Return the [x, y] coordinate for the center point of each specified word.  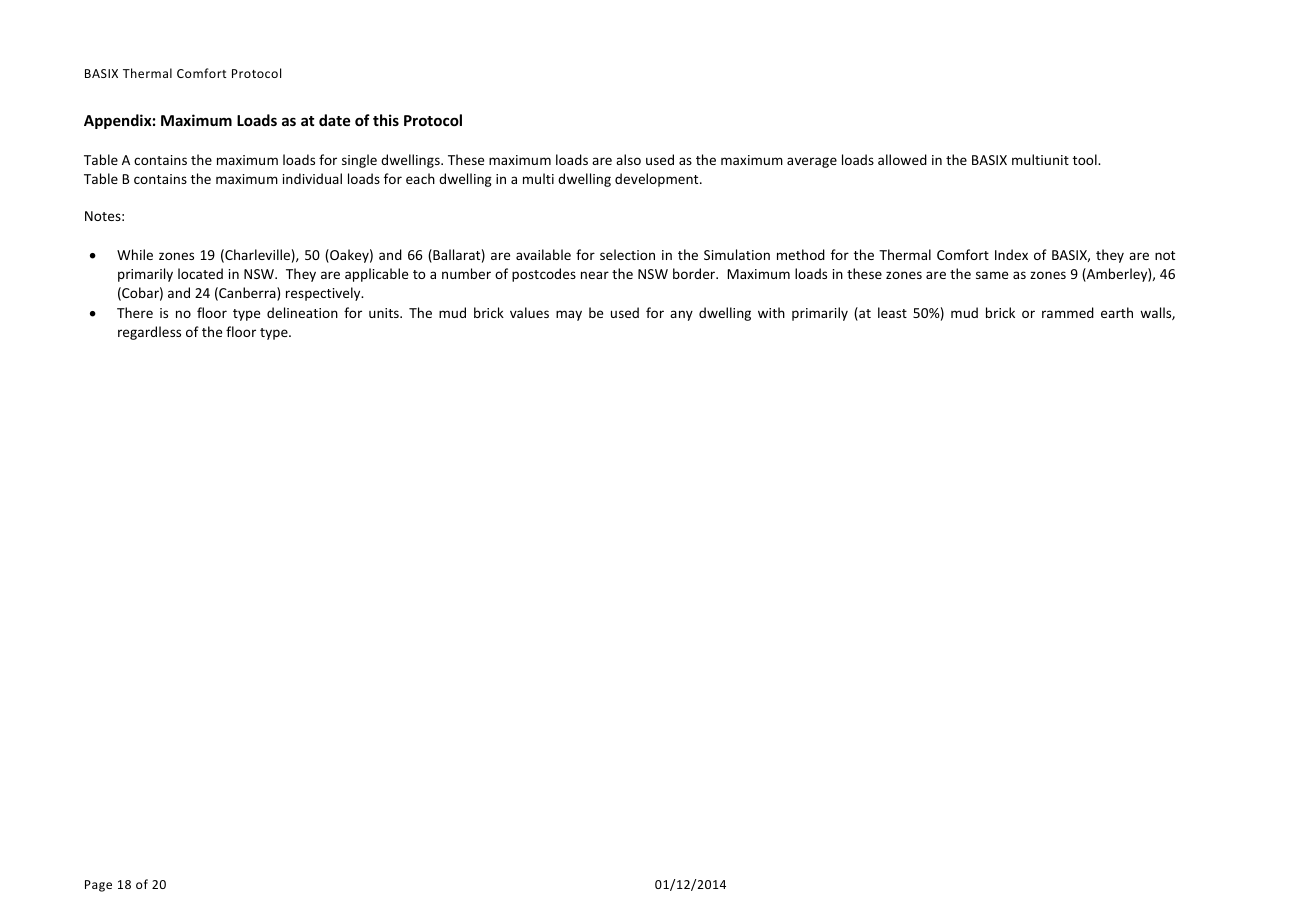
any [681, 315]
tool [1086, 159]
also [628, 159]
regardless [149, 333]
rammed [1068, 312]
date [335, 120]
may [569, 315]
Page [98, 886]
